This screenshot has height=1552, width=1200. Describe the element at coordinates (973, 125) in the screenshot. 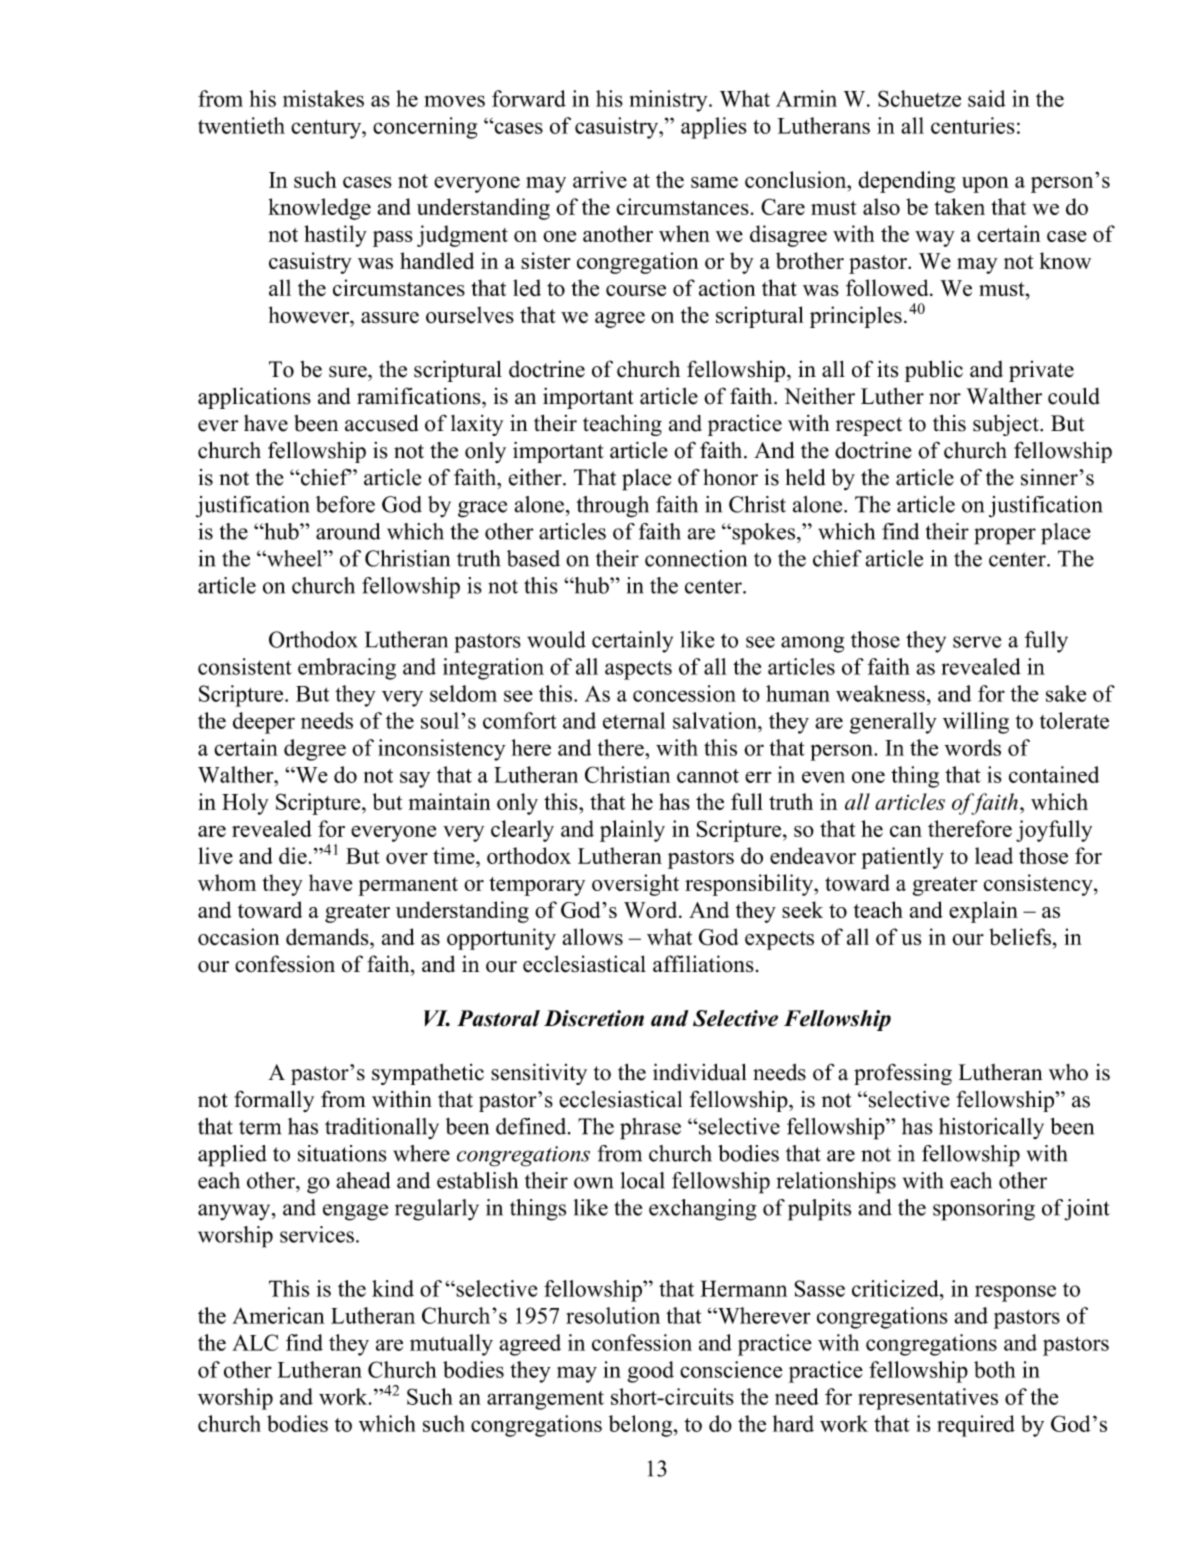

I see `centuries` at that location.
